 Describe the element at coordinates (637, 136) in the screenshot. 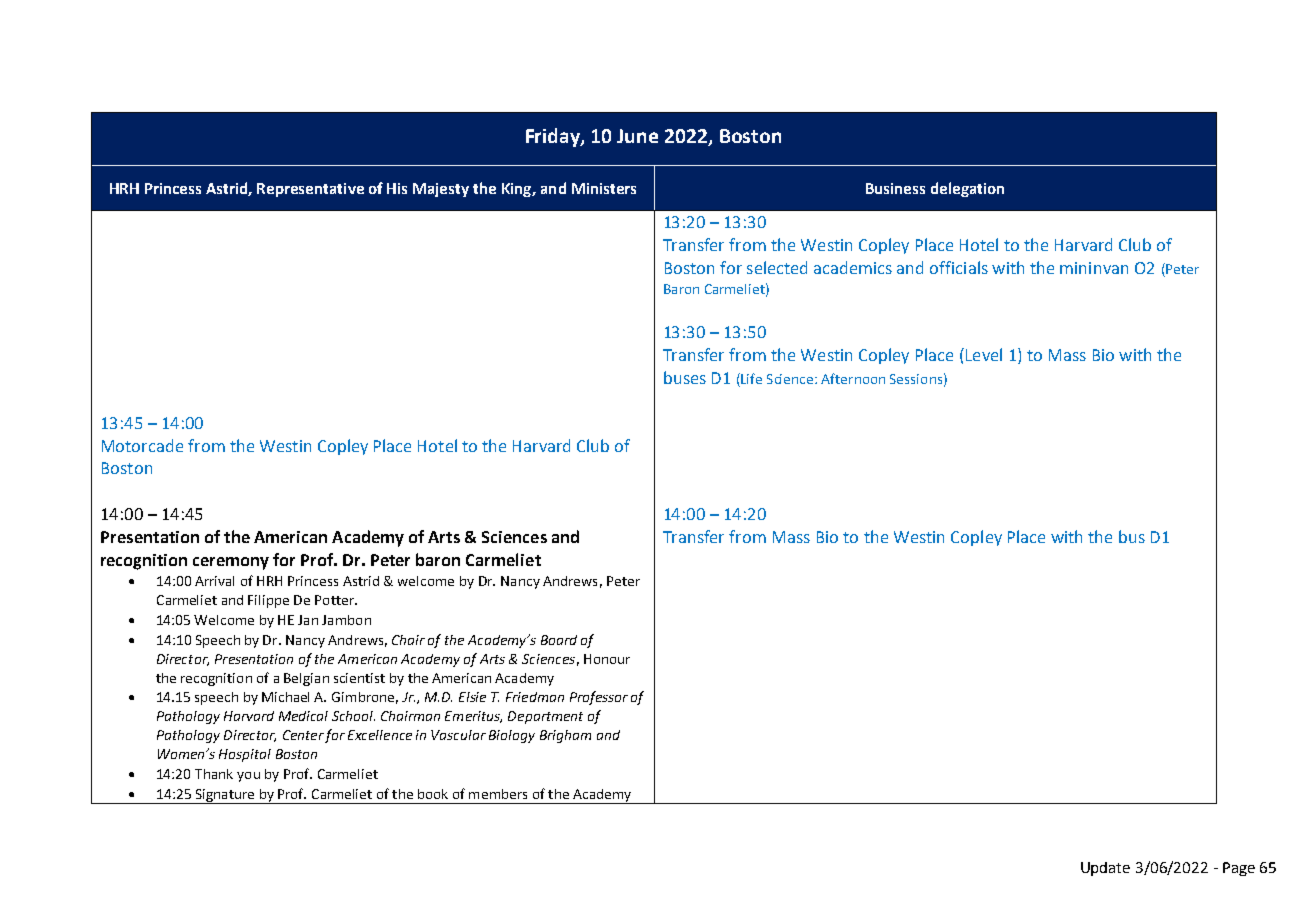

I see `June` at that location.
